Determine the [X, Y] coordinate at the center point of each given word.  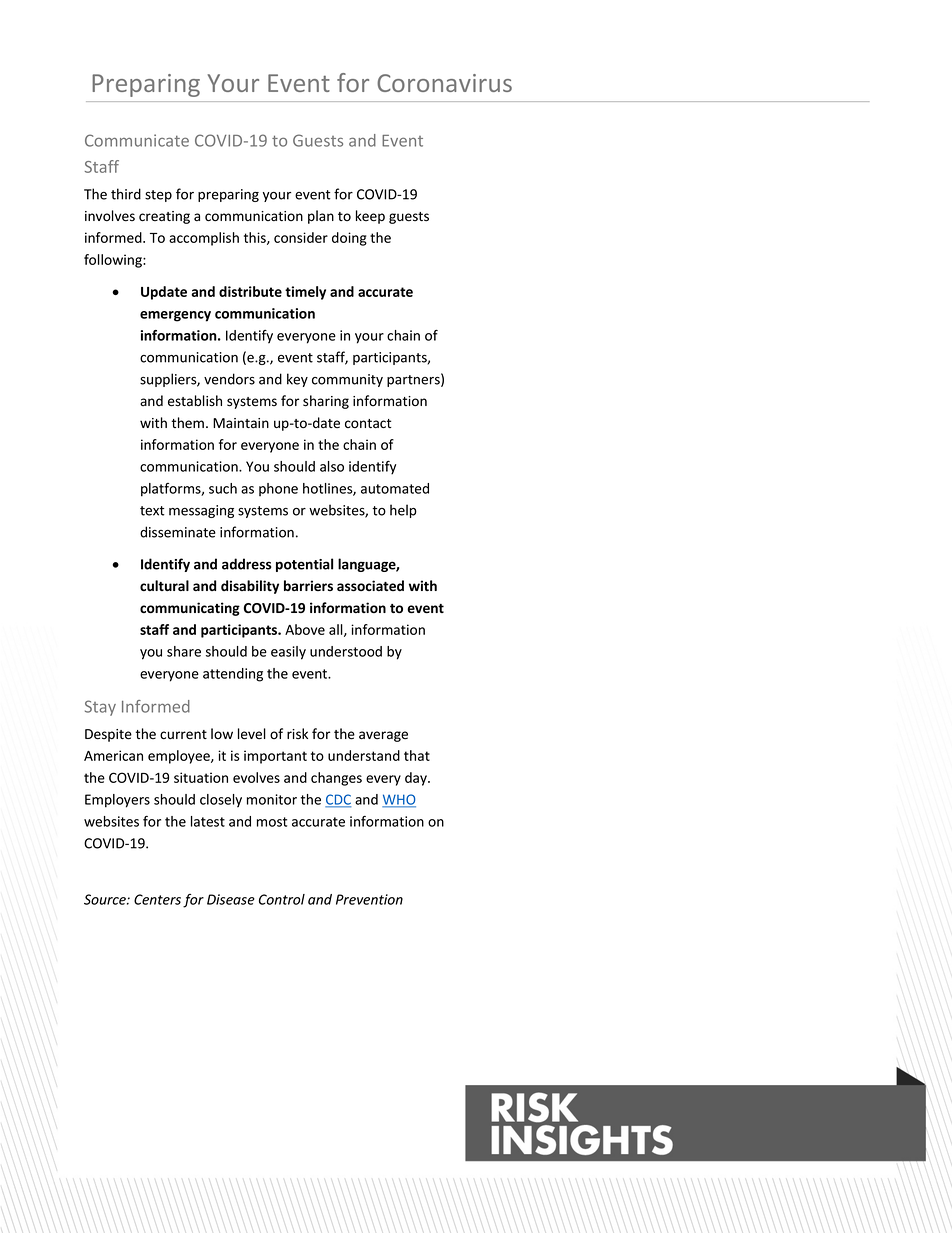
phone [278, 489]
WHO [399, 800]
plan [321, 217]
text [152, 511]
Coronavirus [444, 83]
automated [395, 488]
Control [282, 899]
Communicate [137, 140]
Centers [157, 899]
